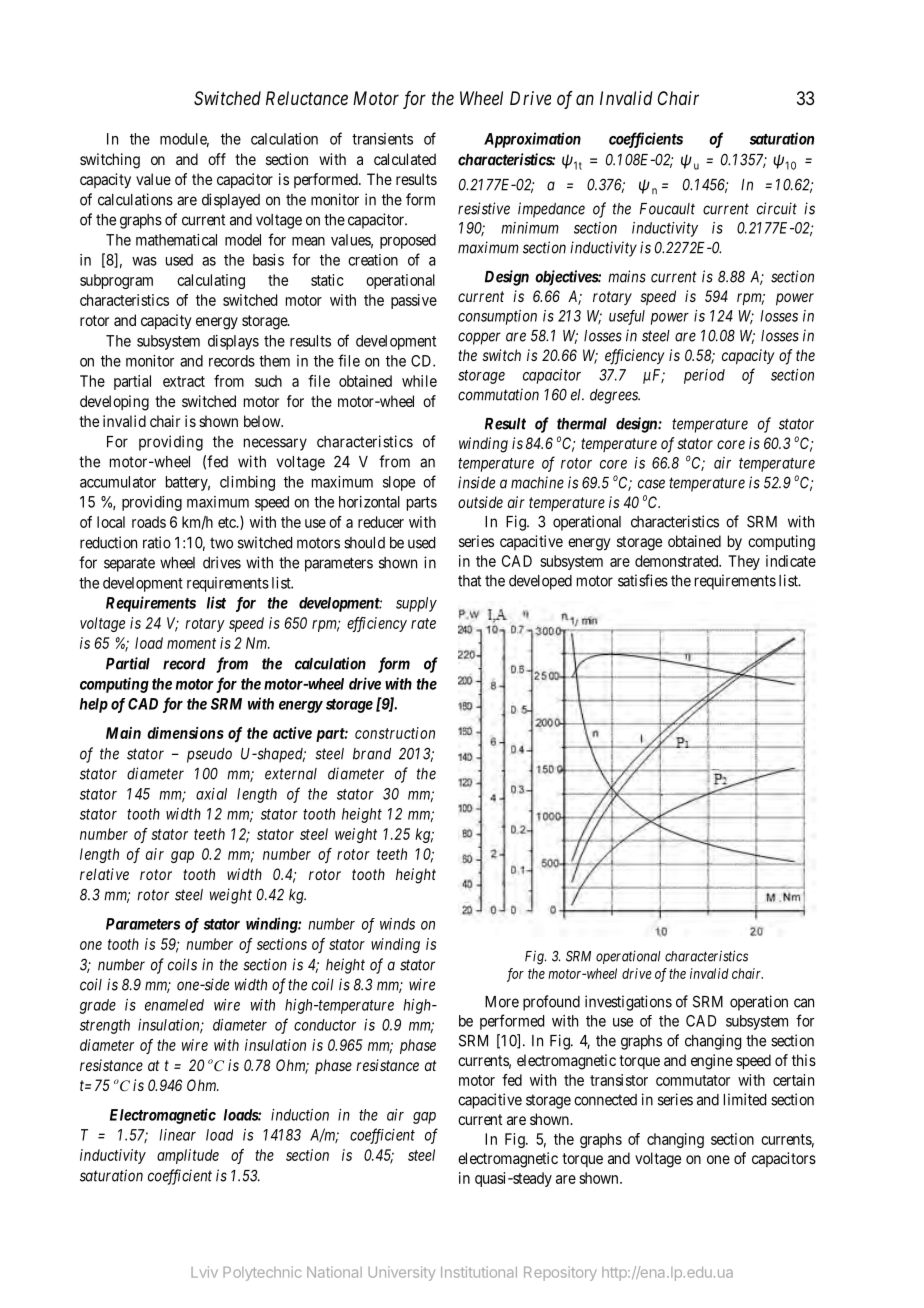 This page has height=1308, width=924. Describe the element at coordinates (667, 209) in the page. I see `Foucault` at that location.
